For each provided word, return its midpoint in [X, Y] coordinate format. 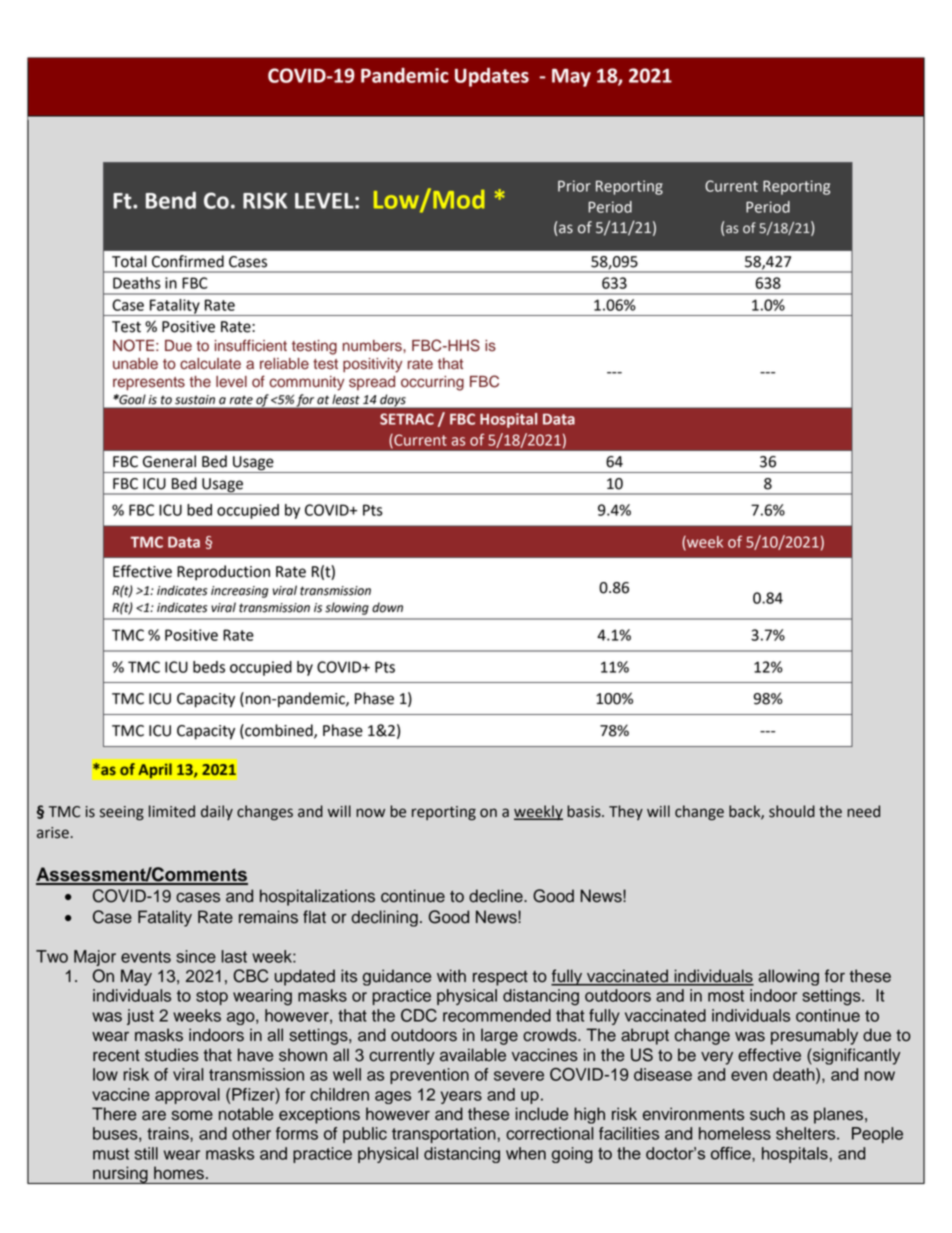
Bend [171, 200]
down [387, 607]
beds [209, 667]
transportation [445, 1135]
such [767, 1114]
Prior [574, 186]
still [146, 1153]
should [792, 811]
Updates [492, 77]
